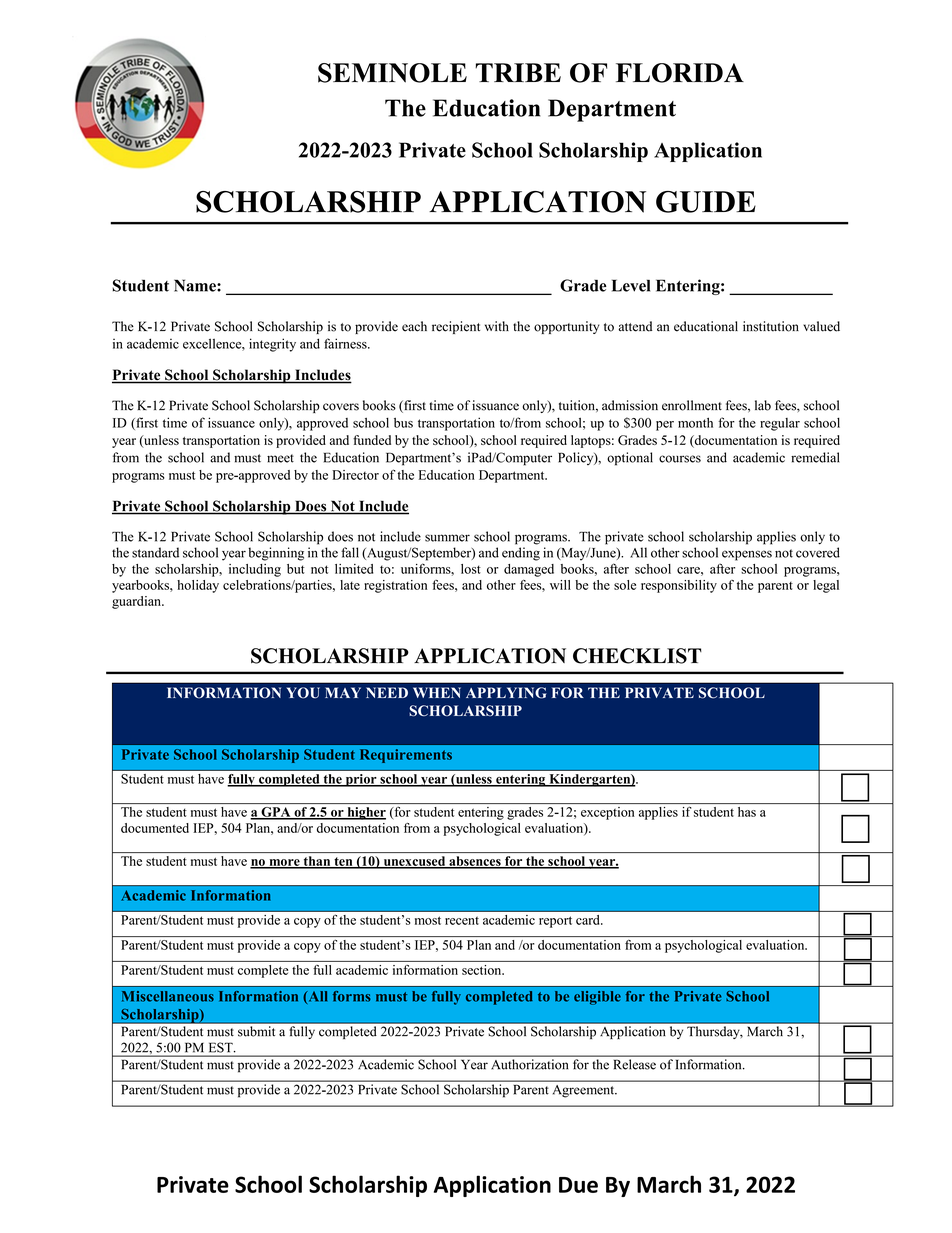 The width and height of the image is (952, 1233). Describe the element at coordinates (392, 73) in the image. I see `SEMINOLE` at that location.
